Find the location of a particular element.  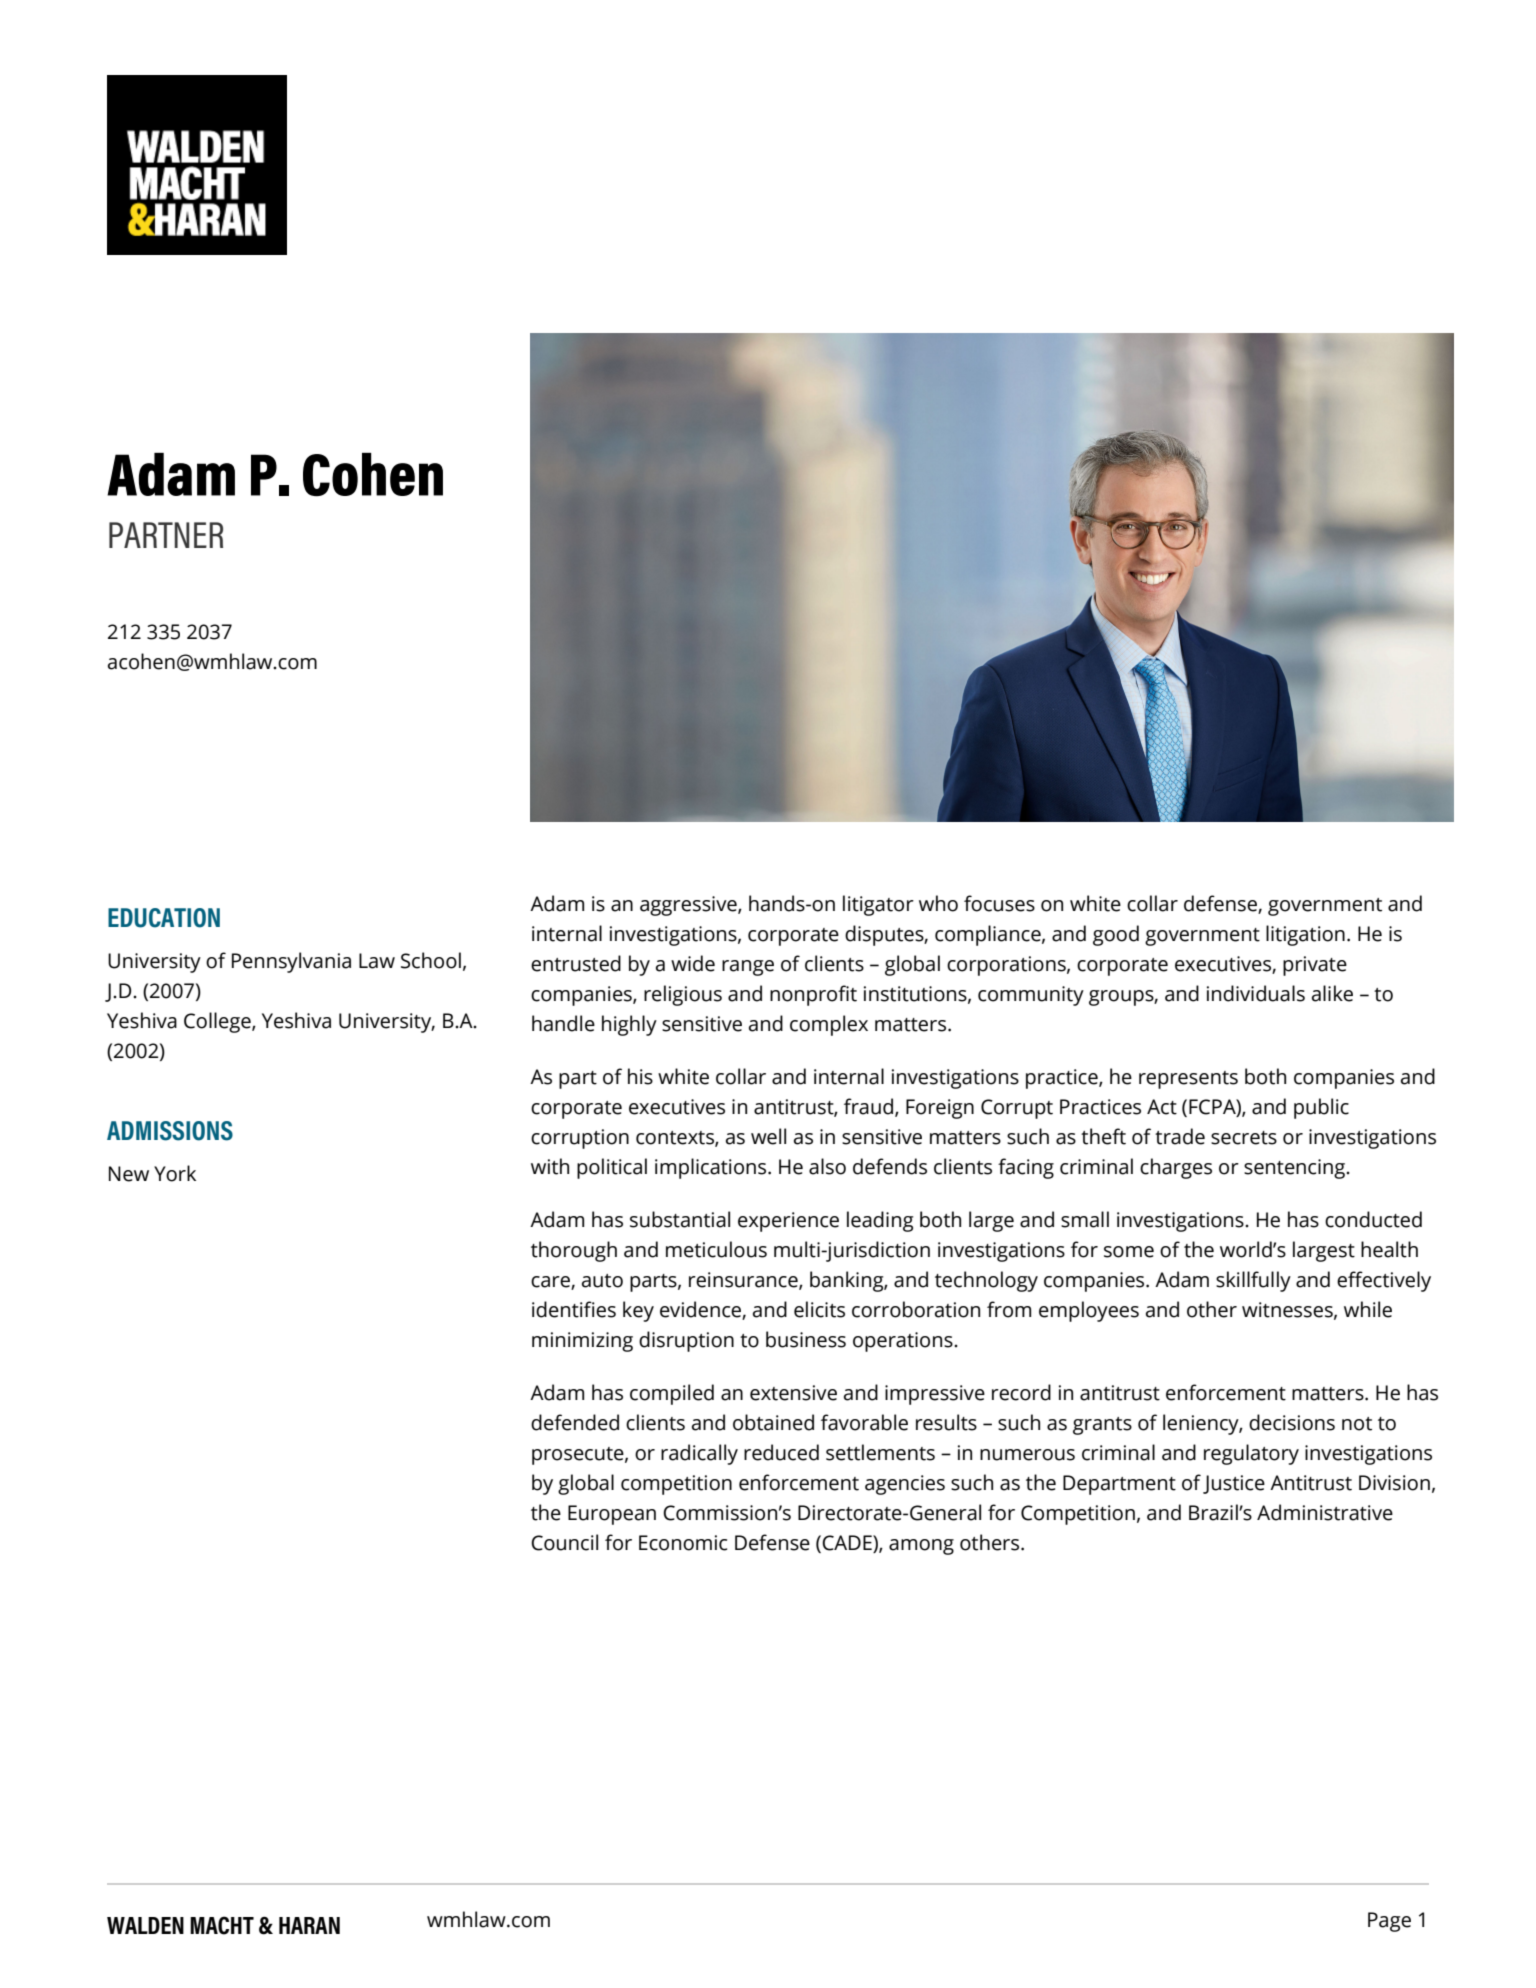

MACHT is located at coordinates (222, 1925).
